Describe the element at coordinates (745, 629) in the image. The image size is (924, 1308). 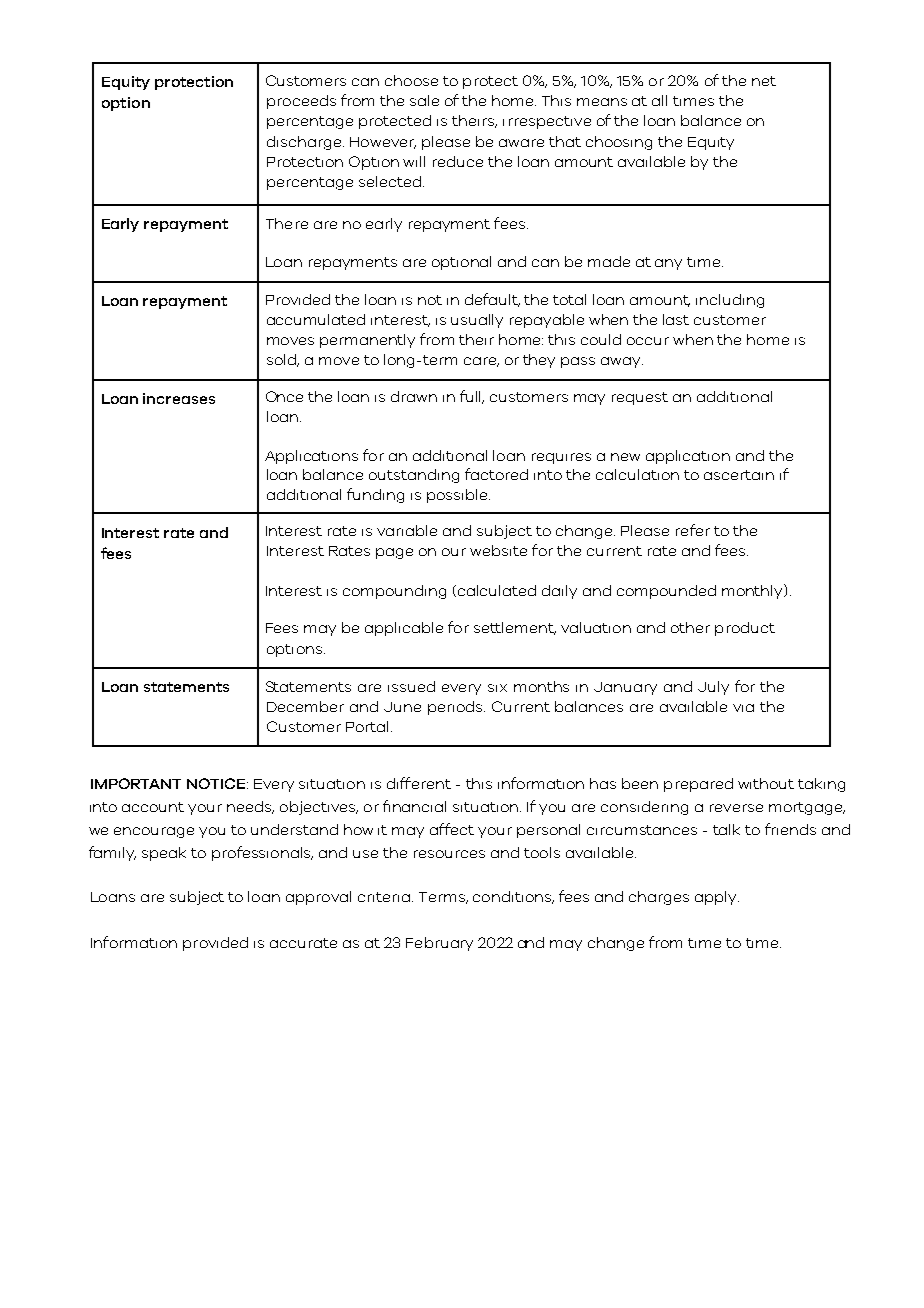
I see `product` at that location.
